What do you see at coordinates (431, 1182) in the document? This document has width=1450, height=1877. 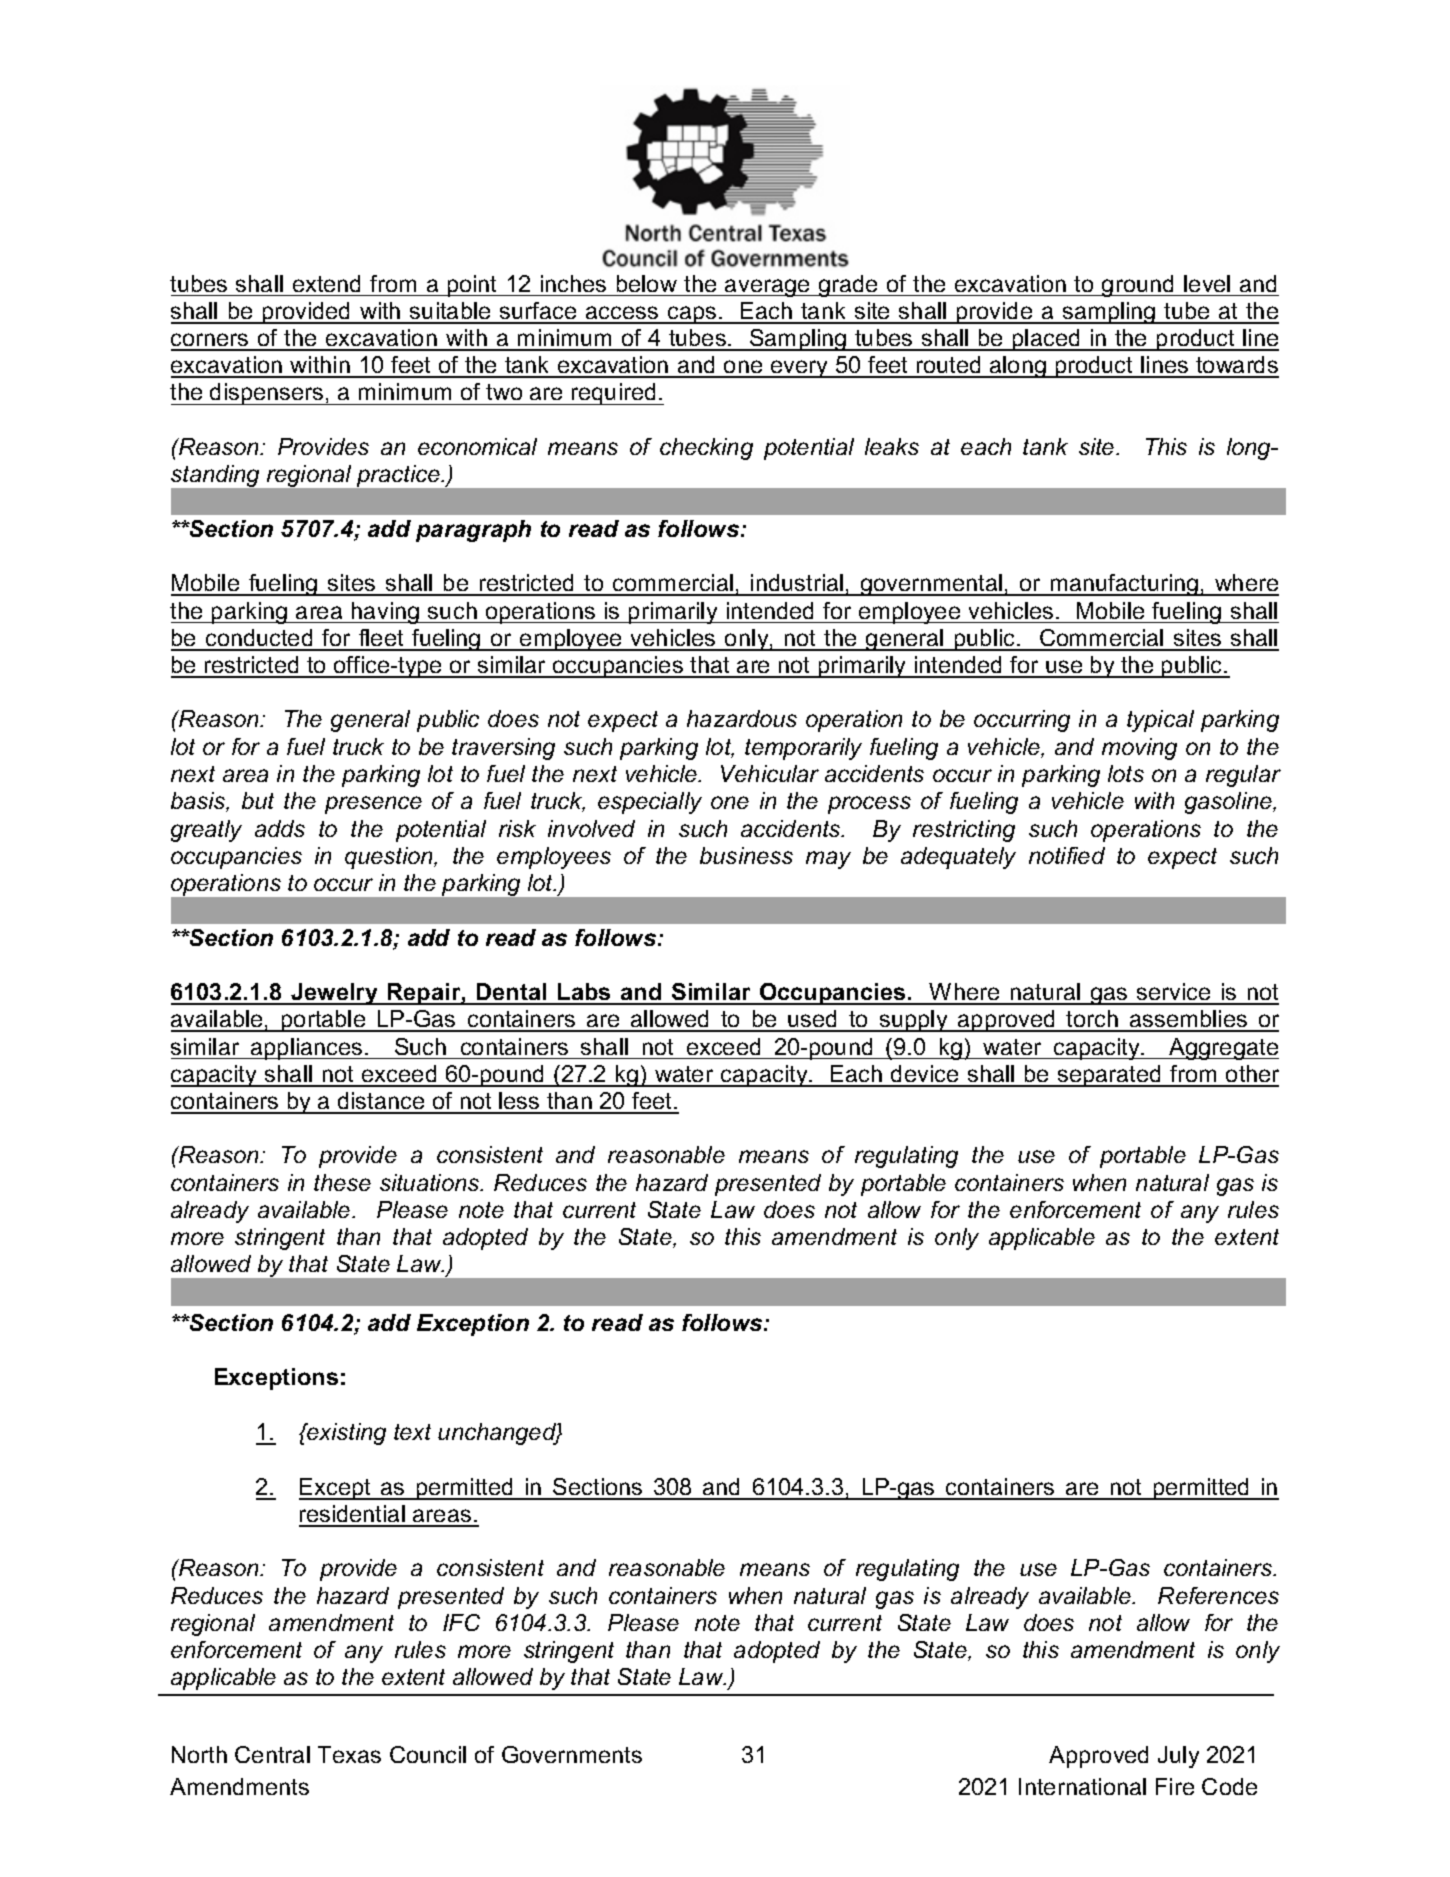 I see `situations` at bounding box center [431, 1182].
